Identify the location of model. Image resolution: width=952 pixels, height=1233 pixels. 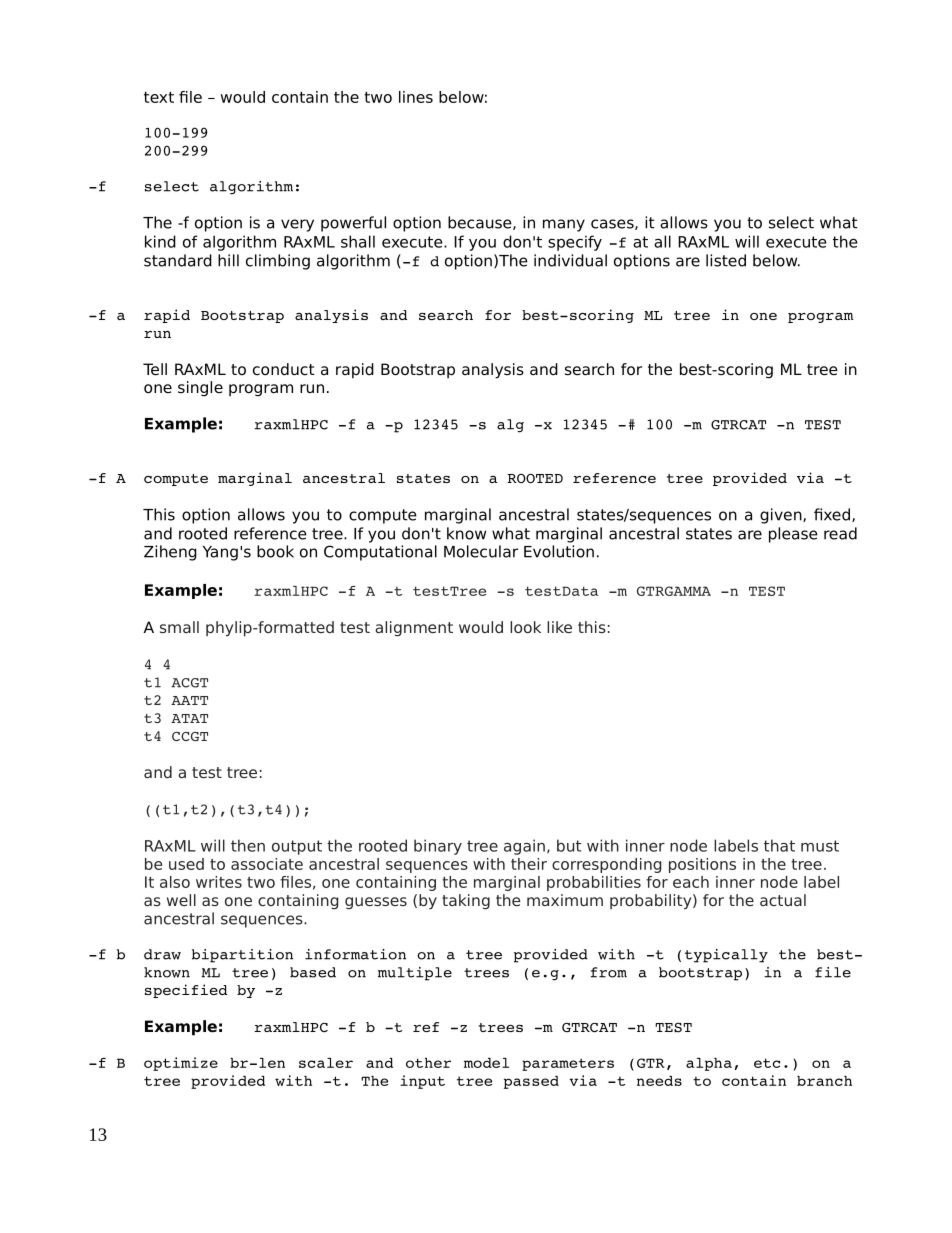
(486, 1063).
